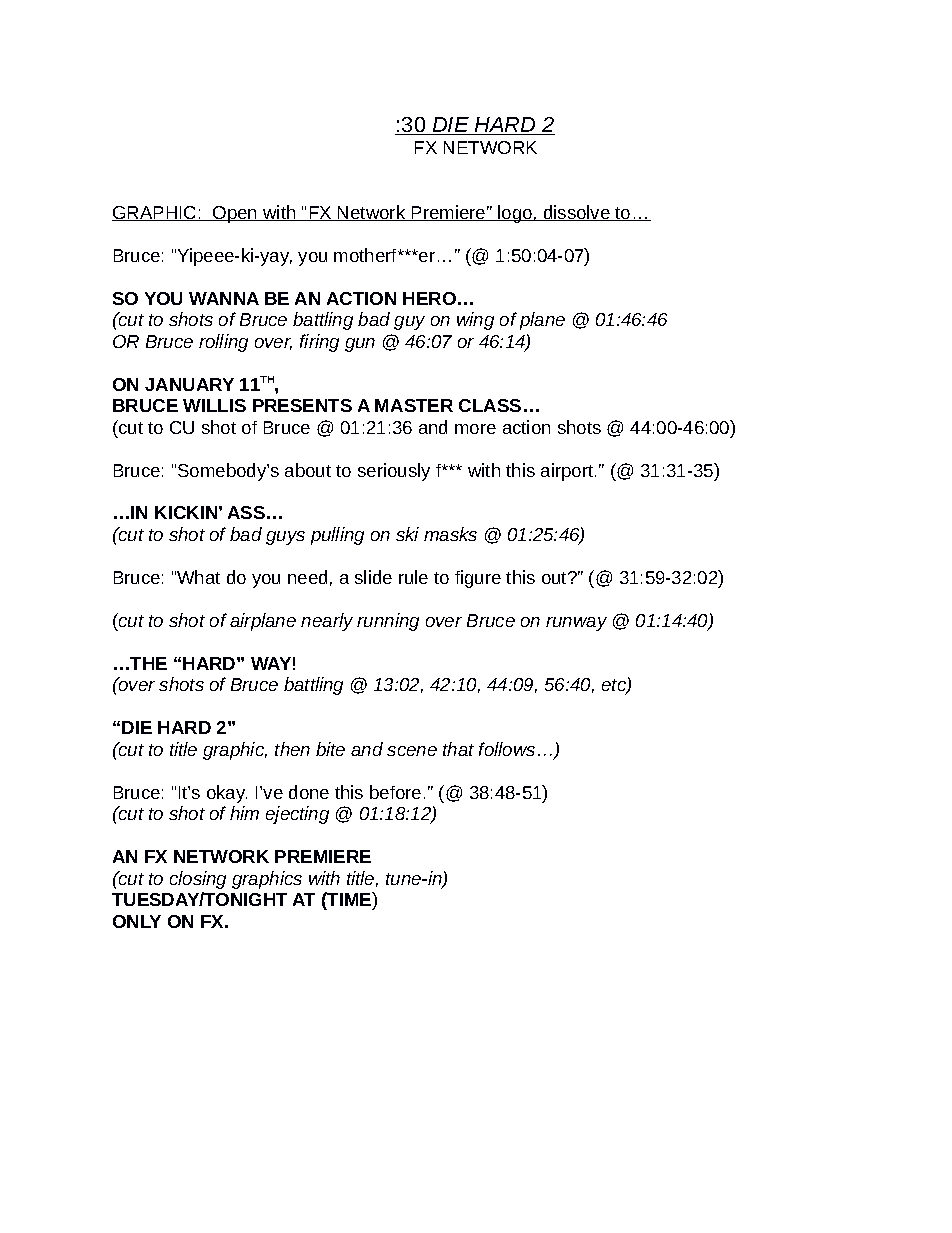 The height and width of the screenshot is (1233, 952). What do you see at coordinates (507, 749) in the screenshot?
I see `follows` at bounding box center [507, 749].
